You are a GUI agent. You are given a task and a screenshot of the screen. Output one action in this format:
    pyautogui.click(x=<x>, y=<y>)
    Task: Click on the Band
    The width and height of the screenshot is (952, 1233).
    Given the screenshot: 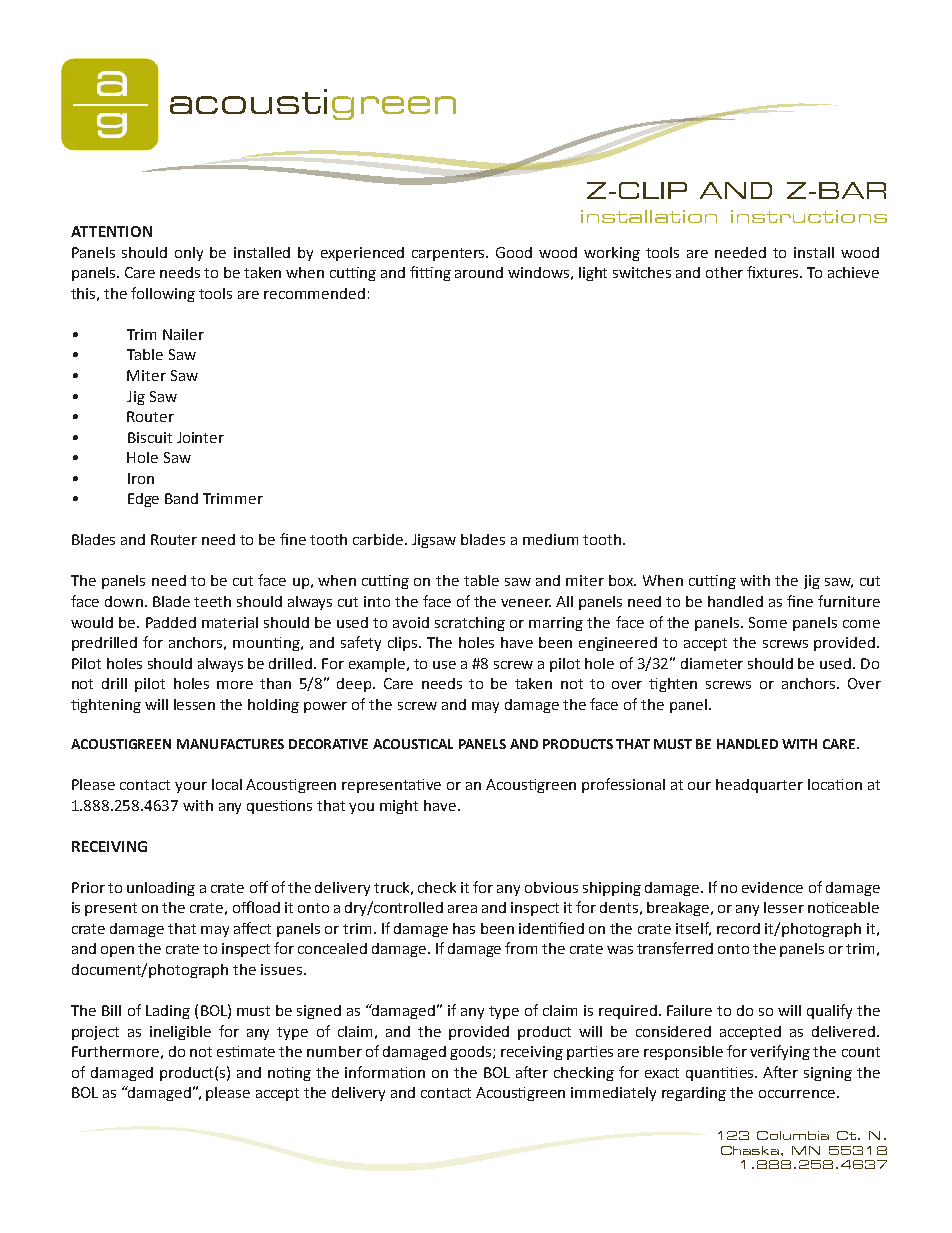 What is the action you would take?
    pyautogui.click(x=181, y=498)
